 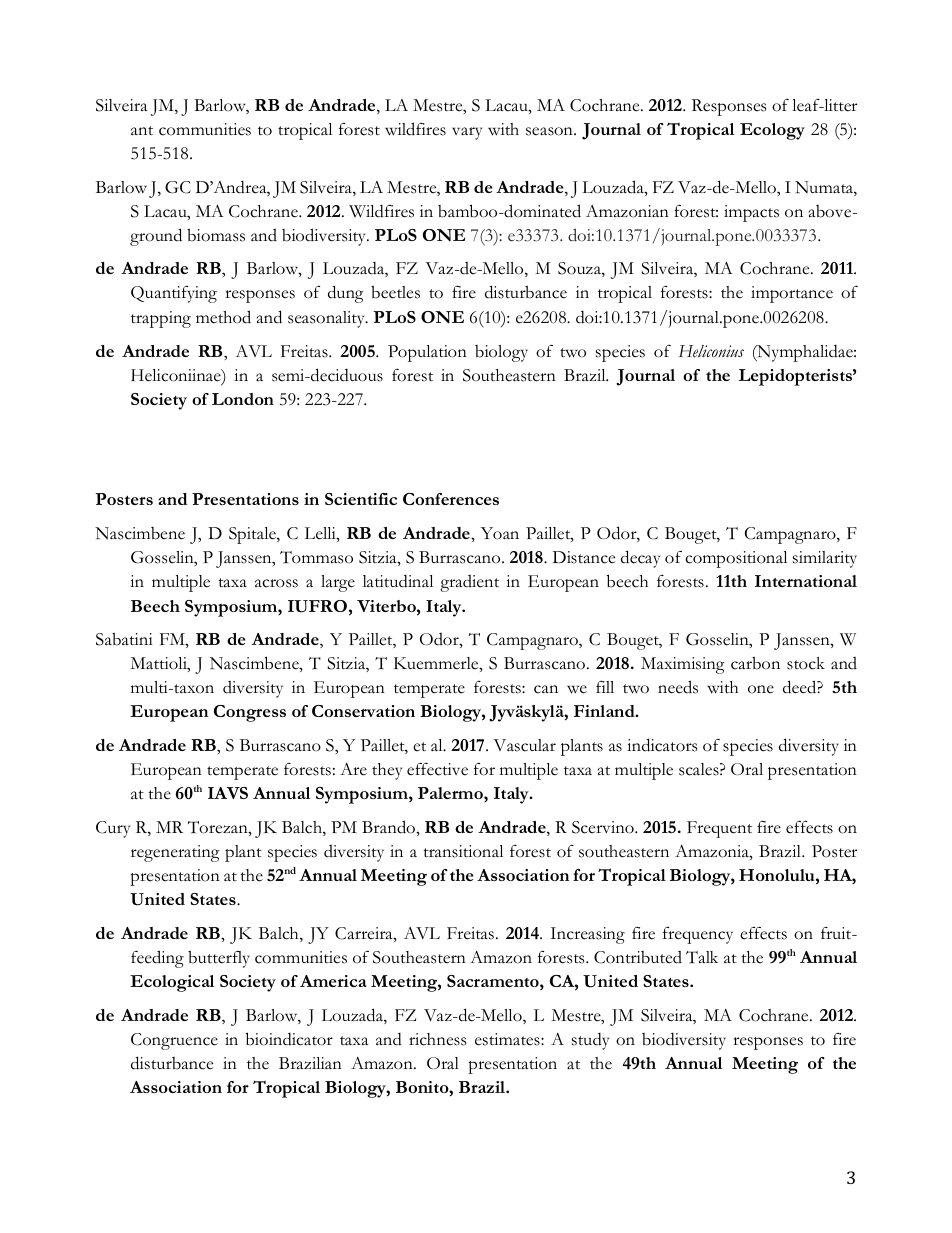 I want to click on Ecology, so click(x=772, y=131).
